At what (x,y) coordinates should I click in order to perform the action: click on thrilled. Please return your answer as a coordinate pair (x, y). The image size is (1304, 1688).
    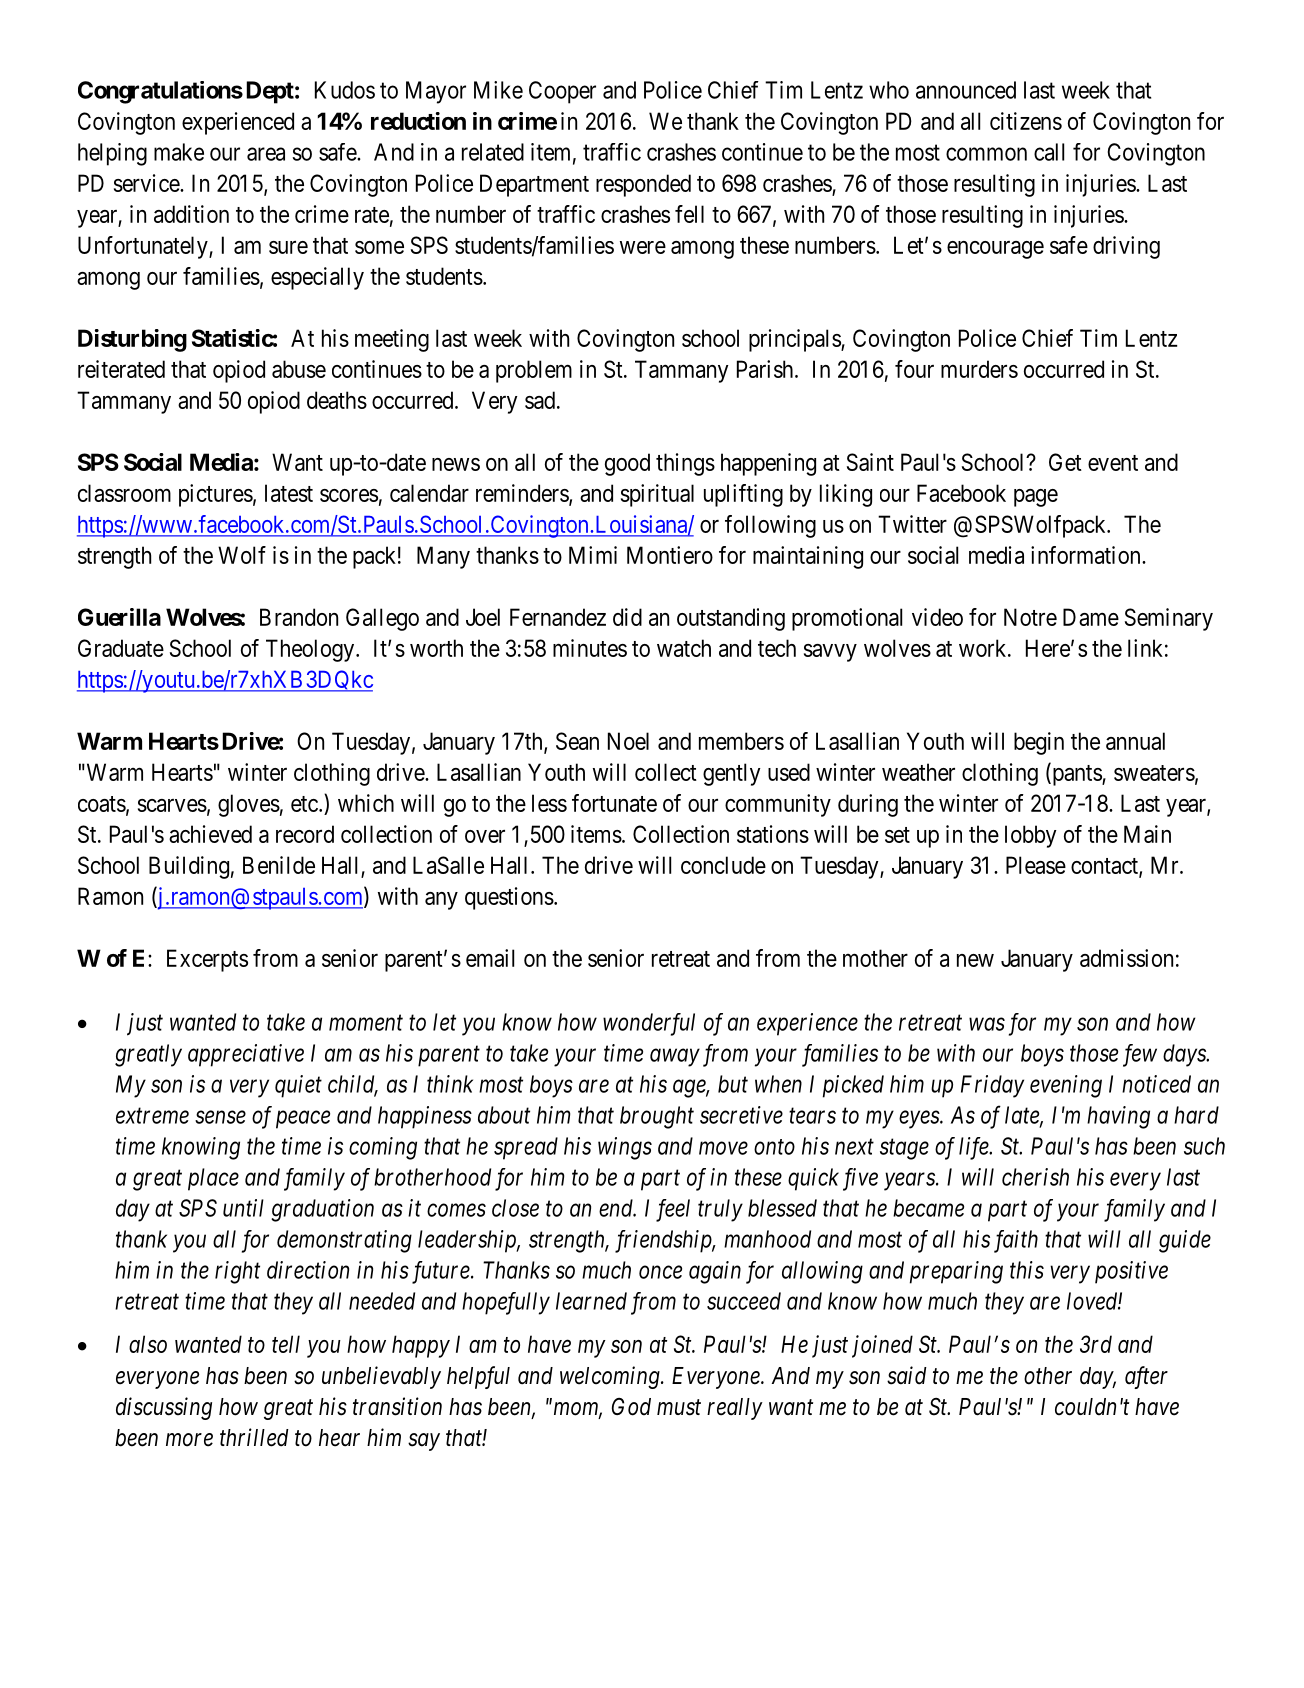
    Looking at the image, I should click on (254, 1437).
